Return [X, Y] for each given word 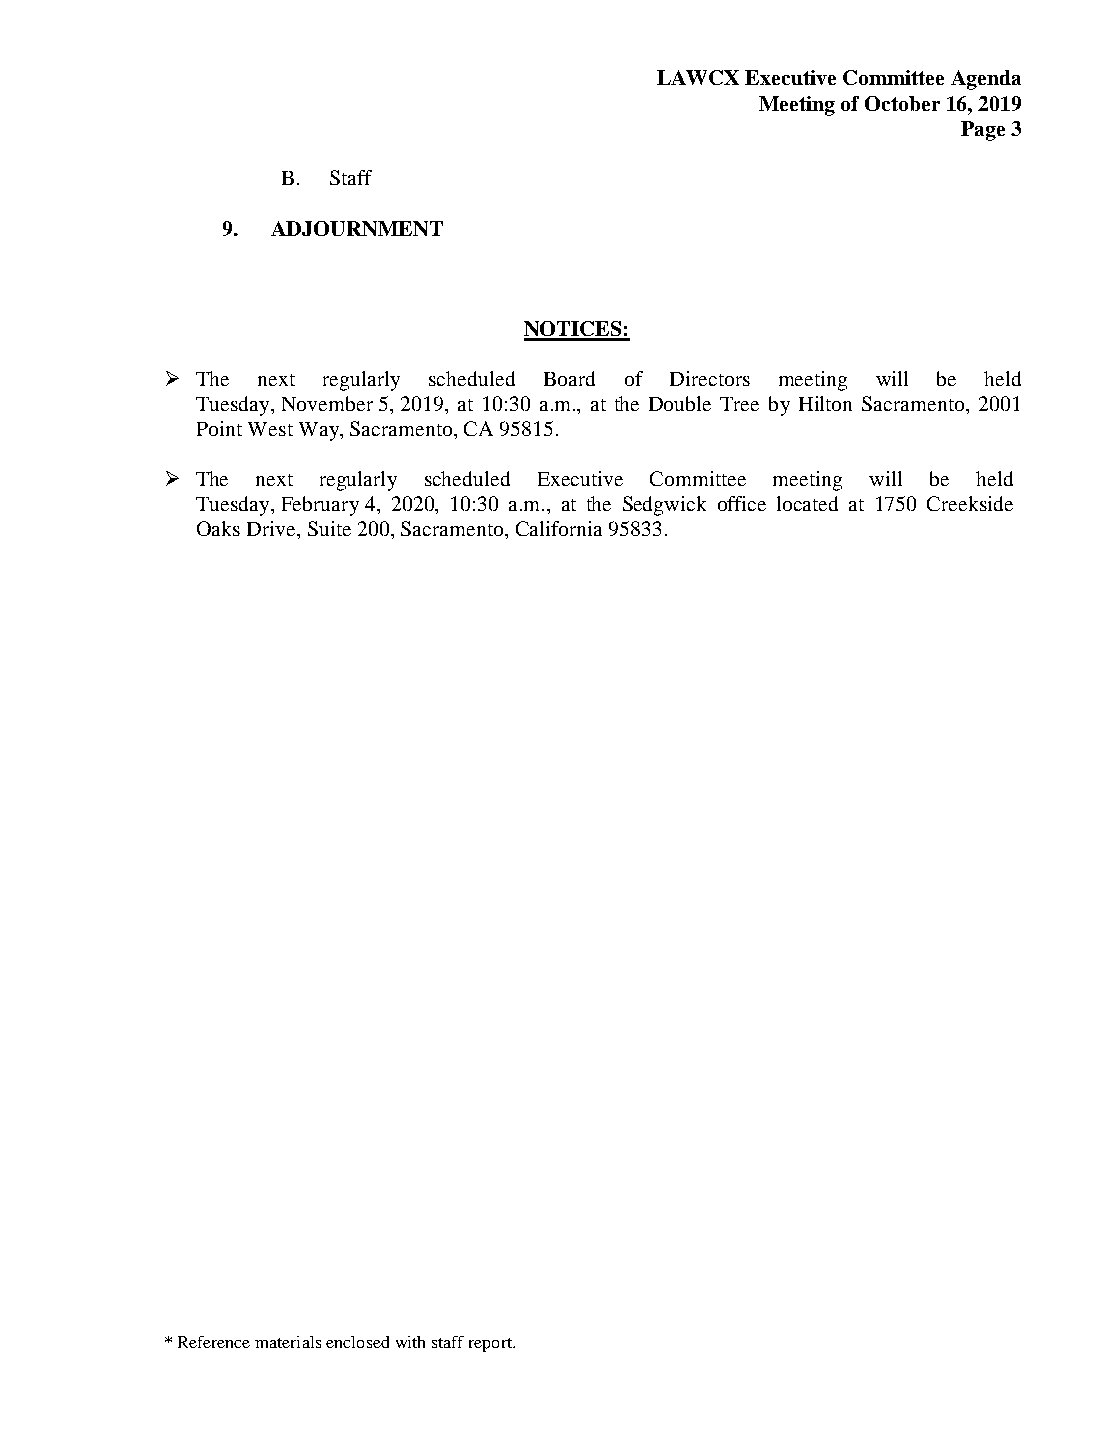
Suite [329, 528]
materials [288, 1342]
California [559, 528]
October [902, 103]
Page [983, 131]
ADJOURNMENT [357, 228]
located [807, 503]
